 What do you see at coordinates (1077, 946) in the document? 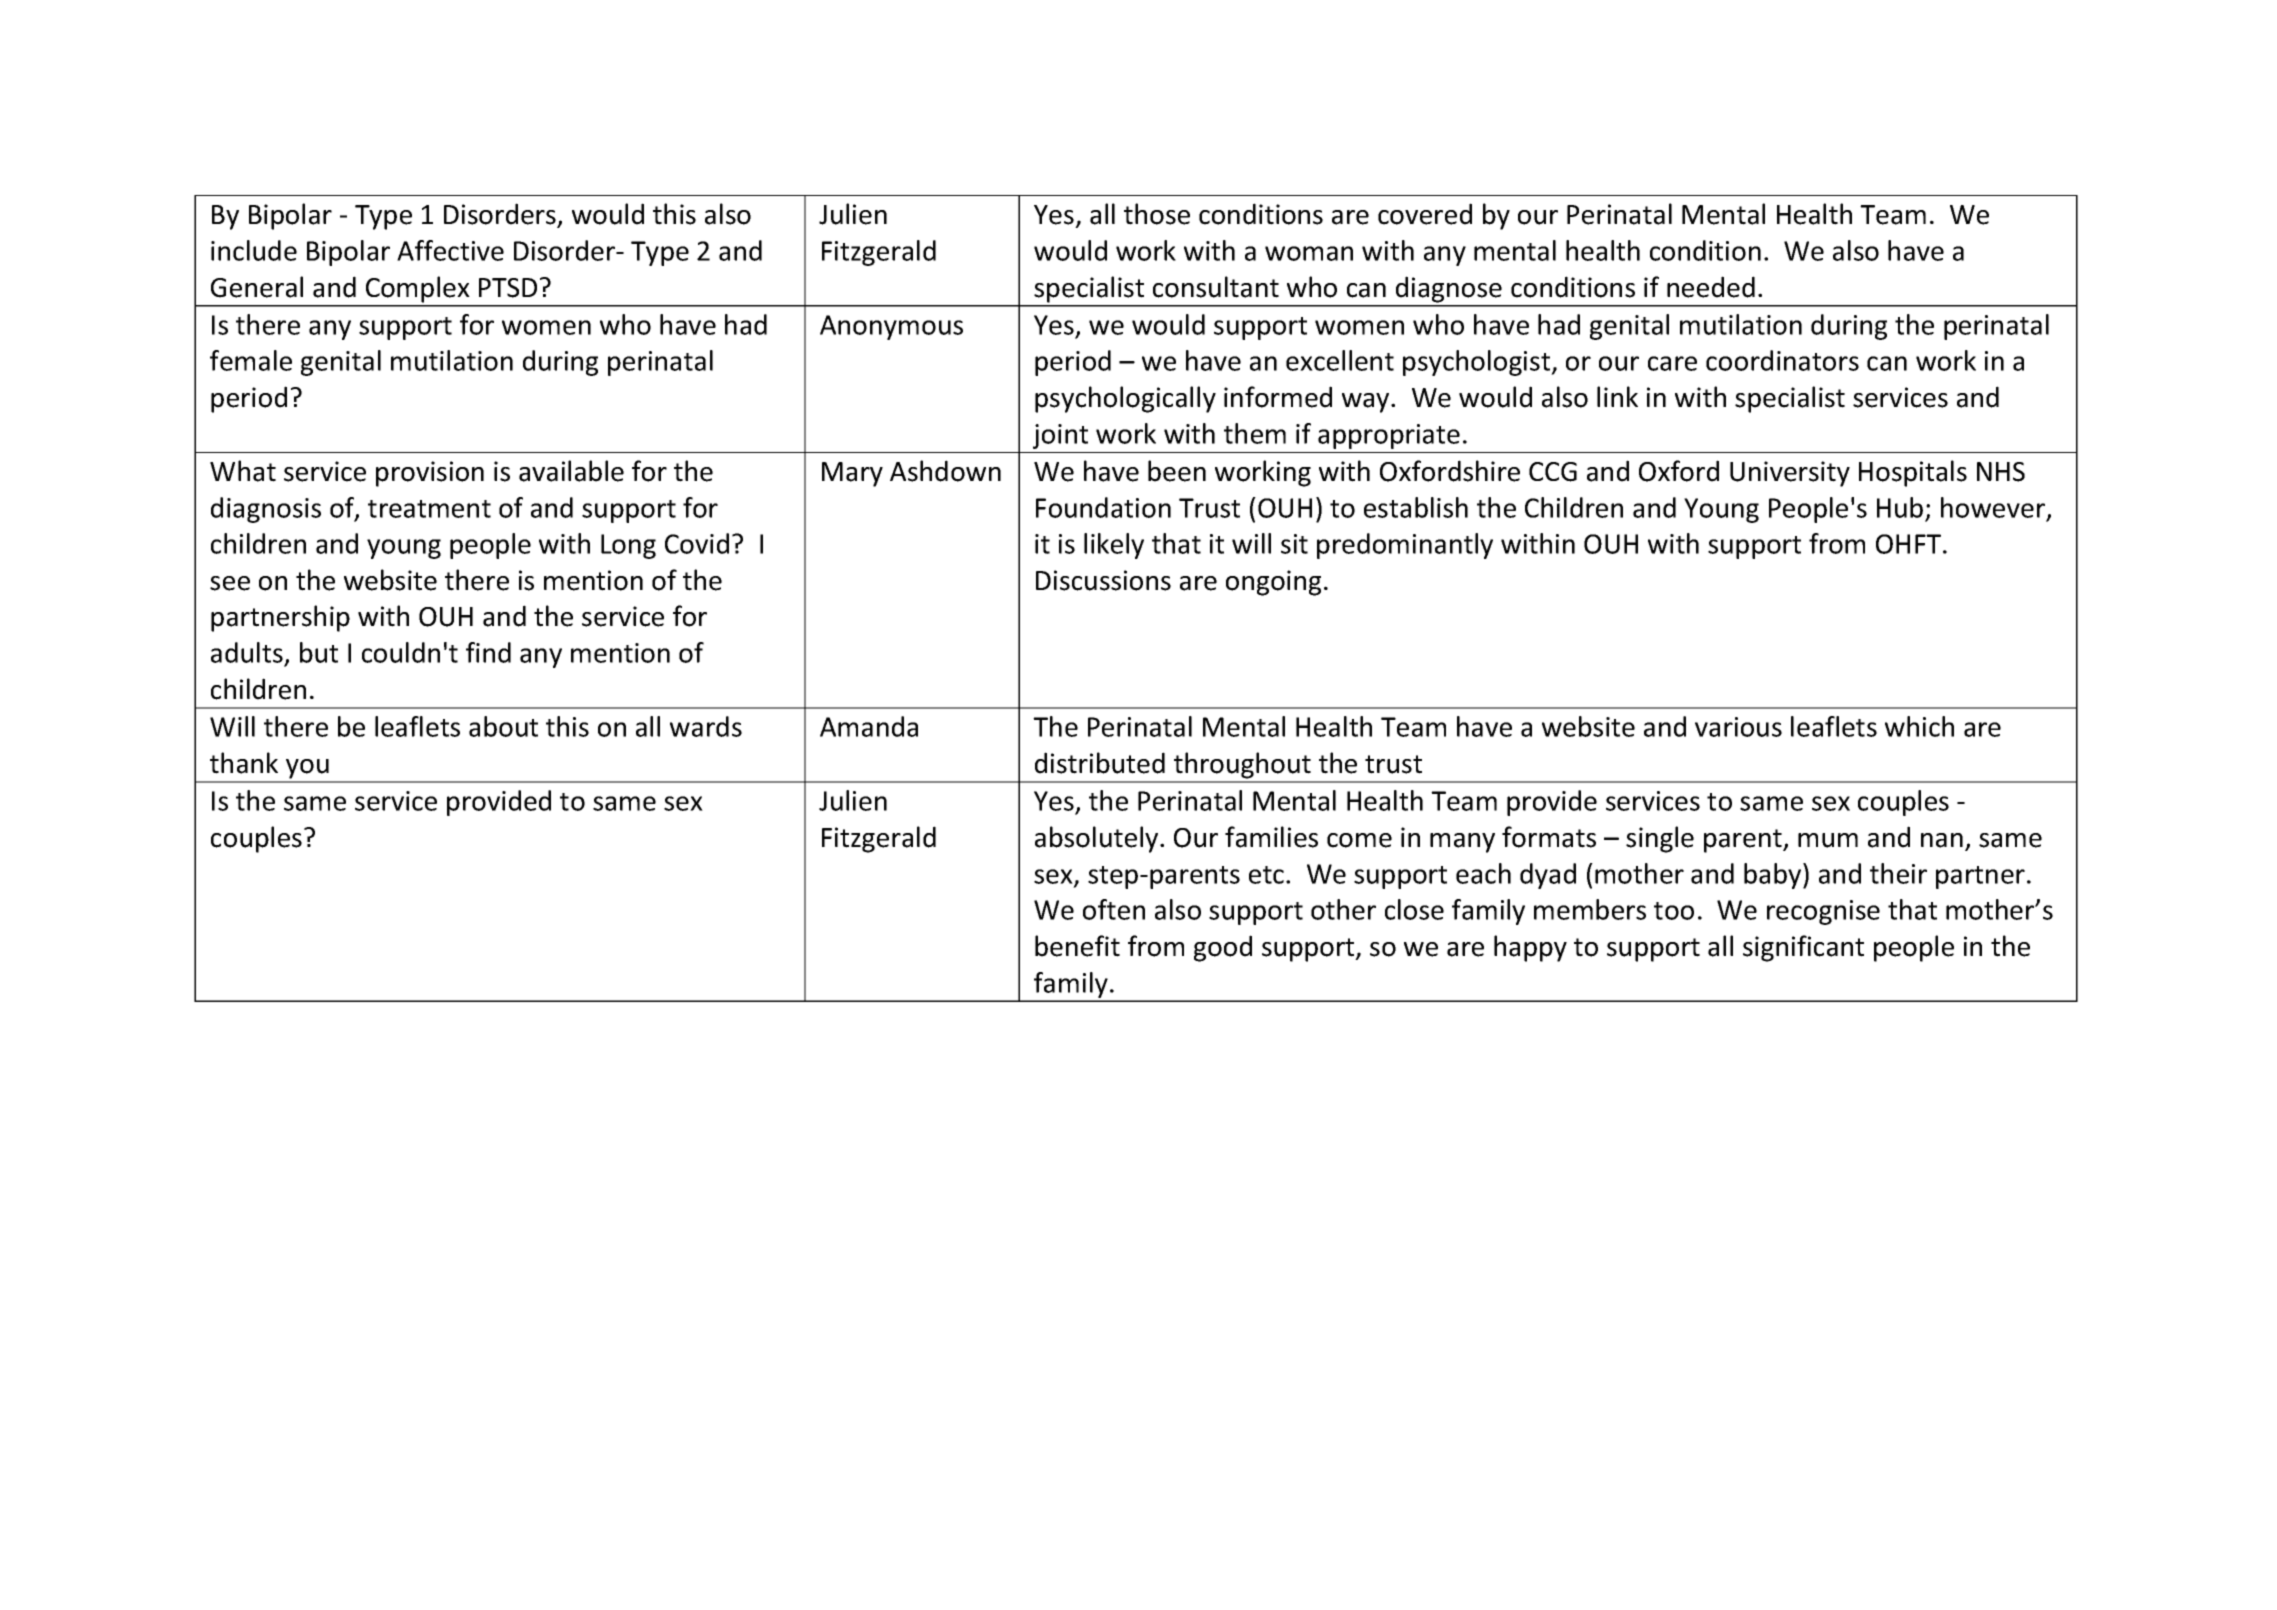
I see `benefit` at bounding box center [1077, 946].
